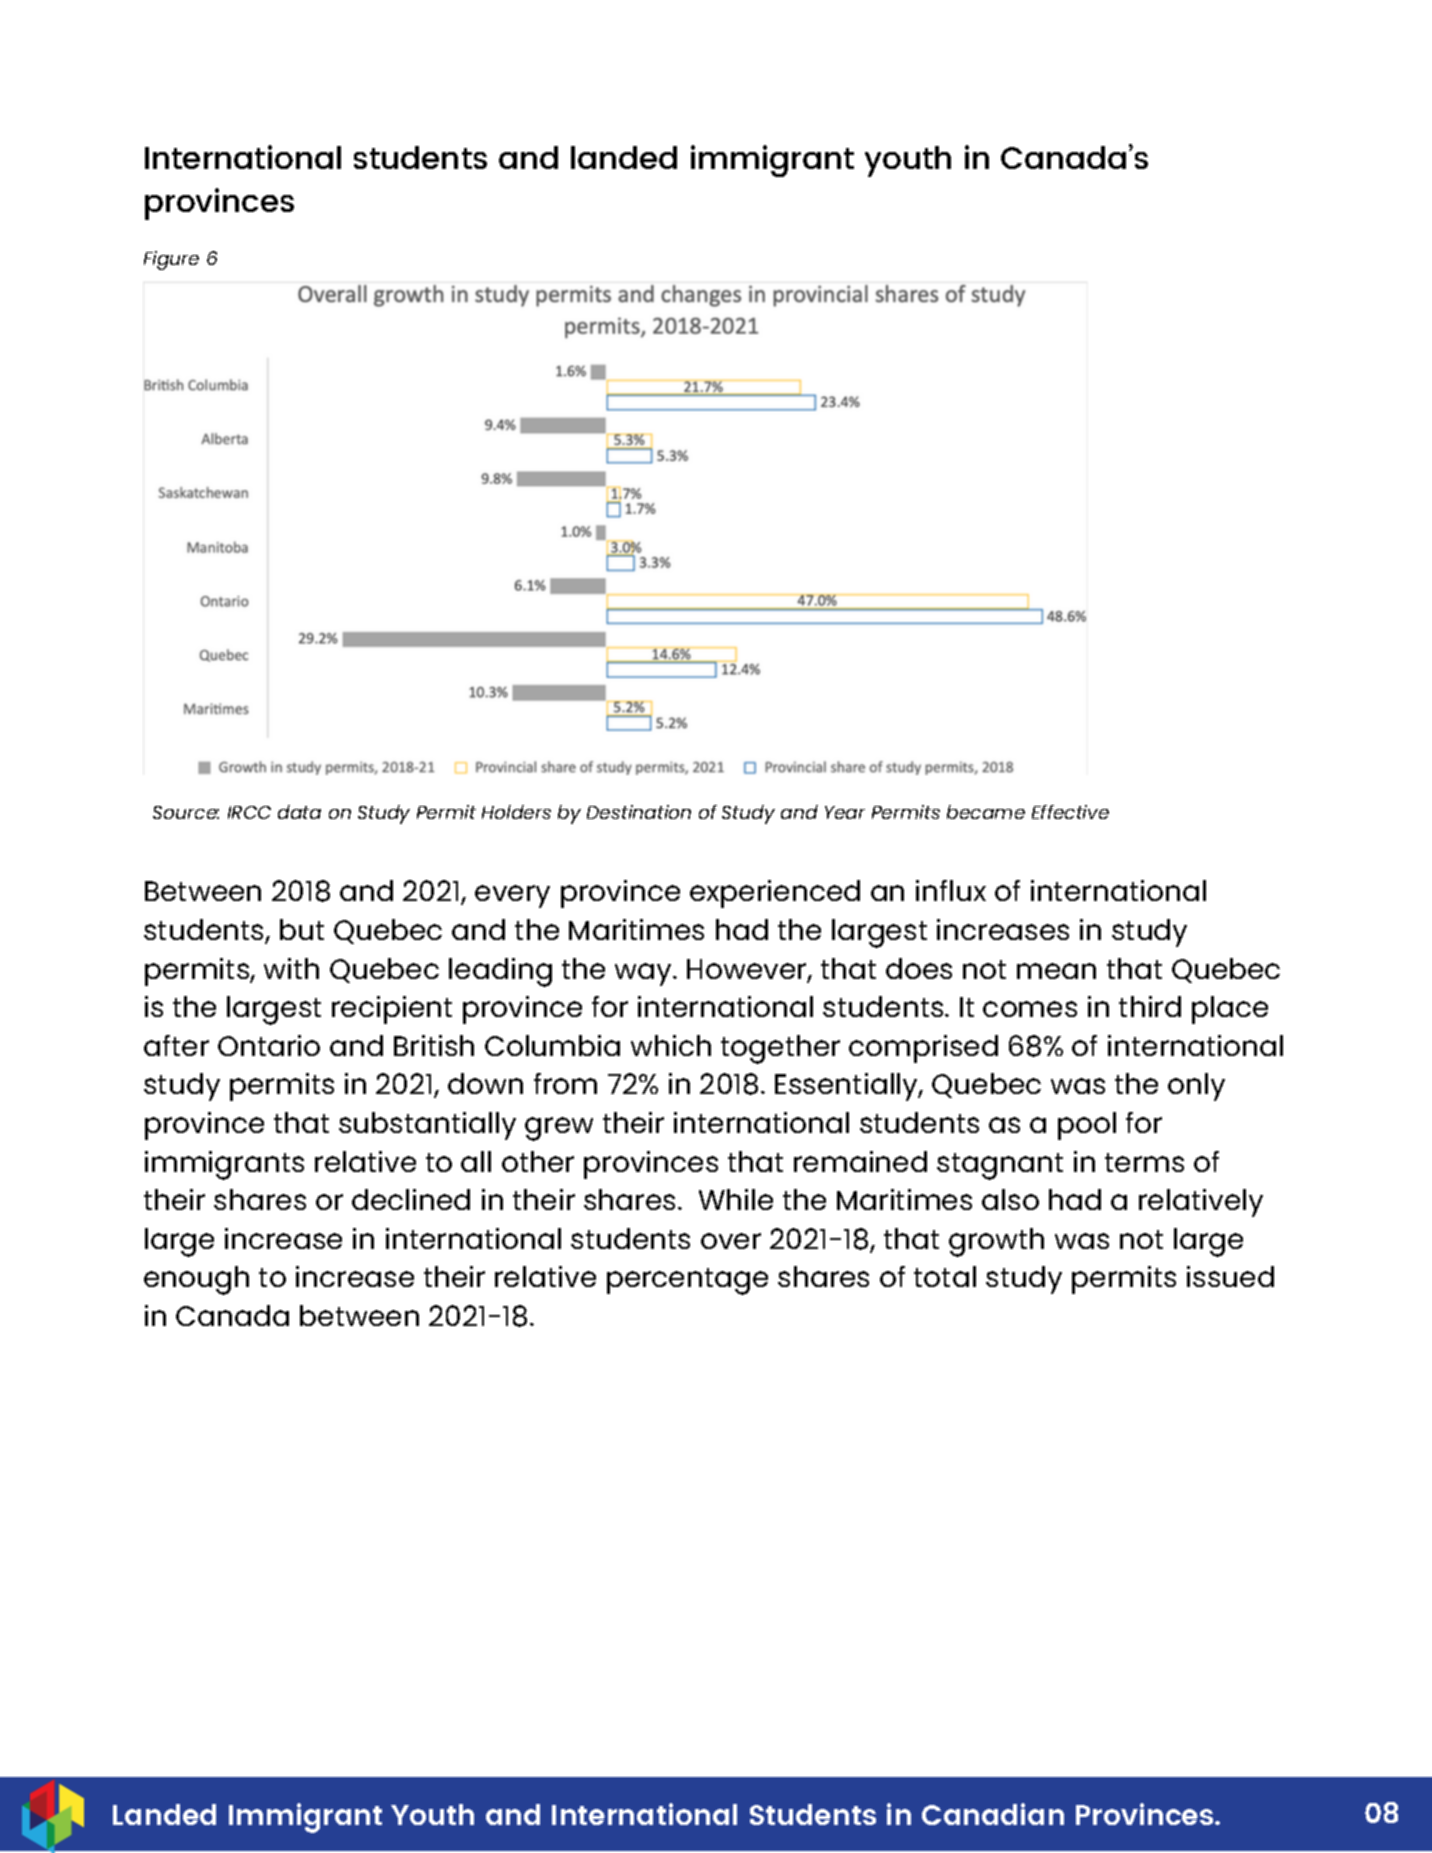 This screenshot has width=1432, height=1853. I want to click on Year, so click(845, 812).
